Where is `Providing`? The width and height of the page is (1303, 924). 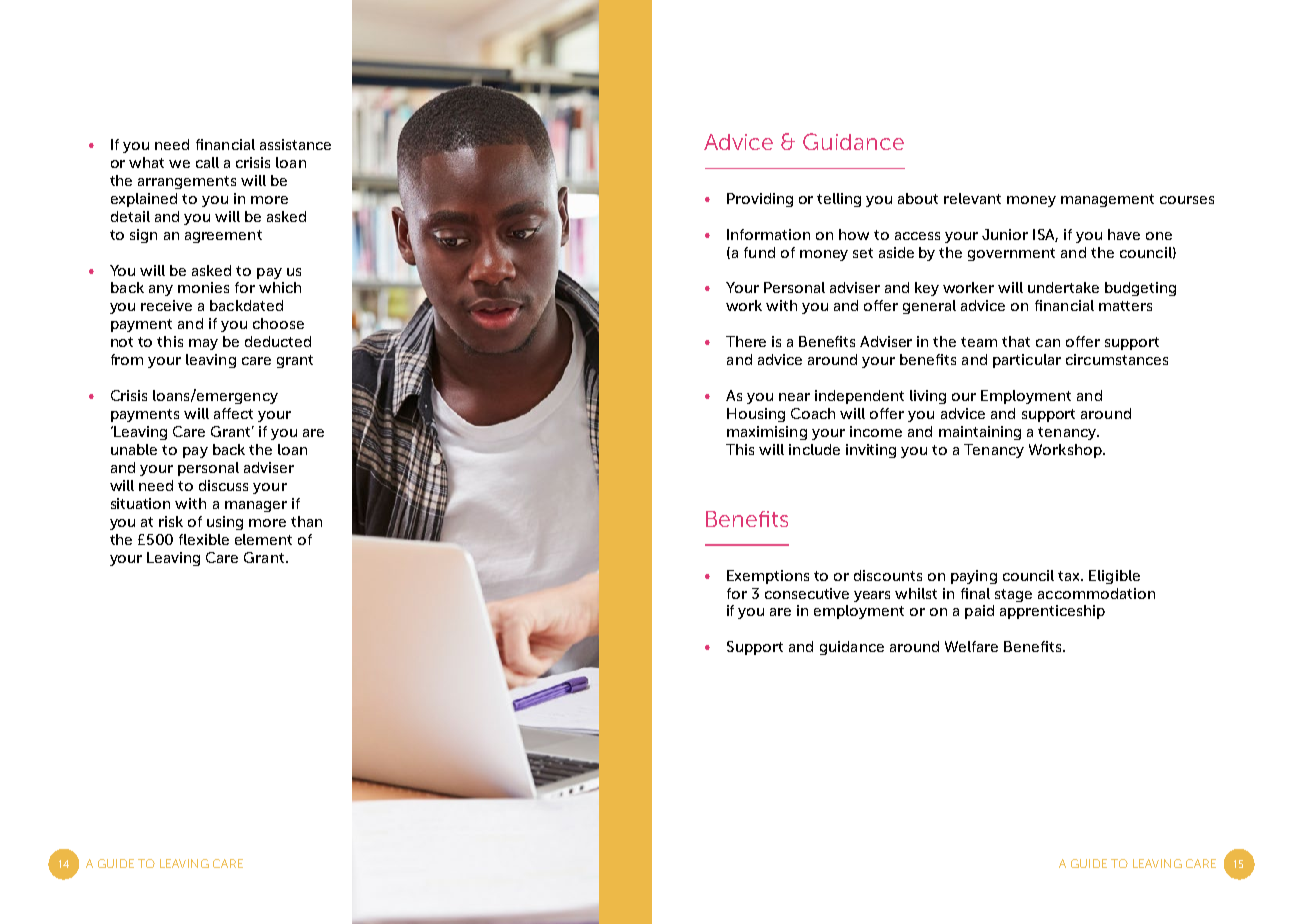
Providing is located at coordinates (760, 200).
